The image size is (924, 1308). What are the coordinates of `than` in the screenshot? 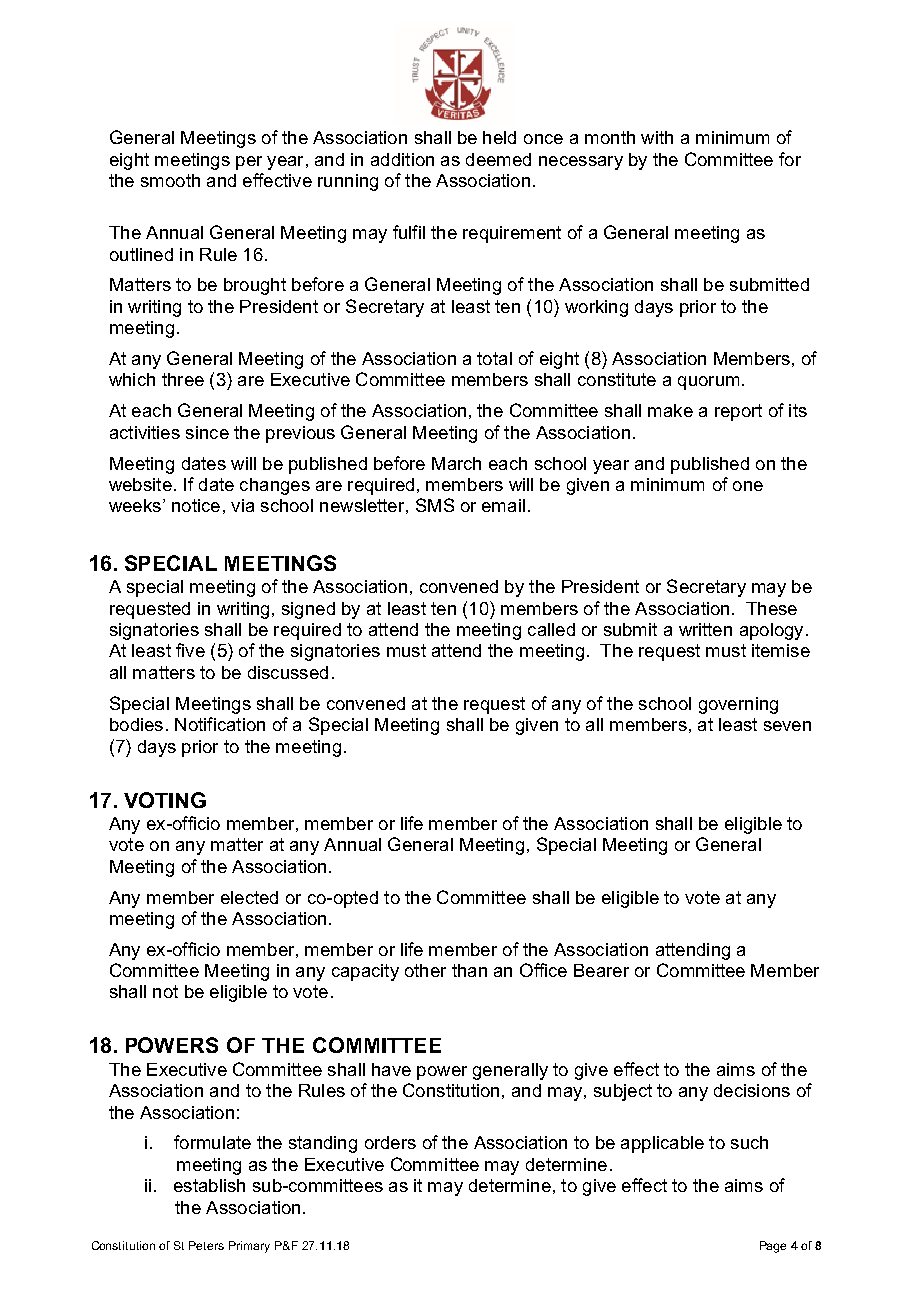 It's located at (469, 970).
